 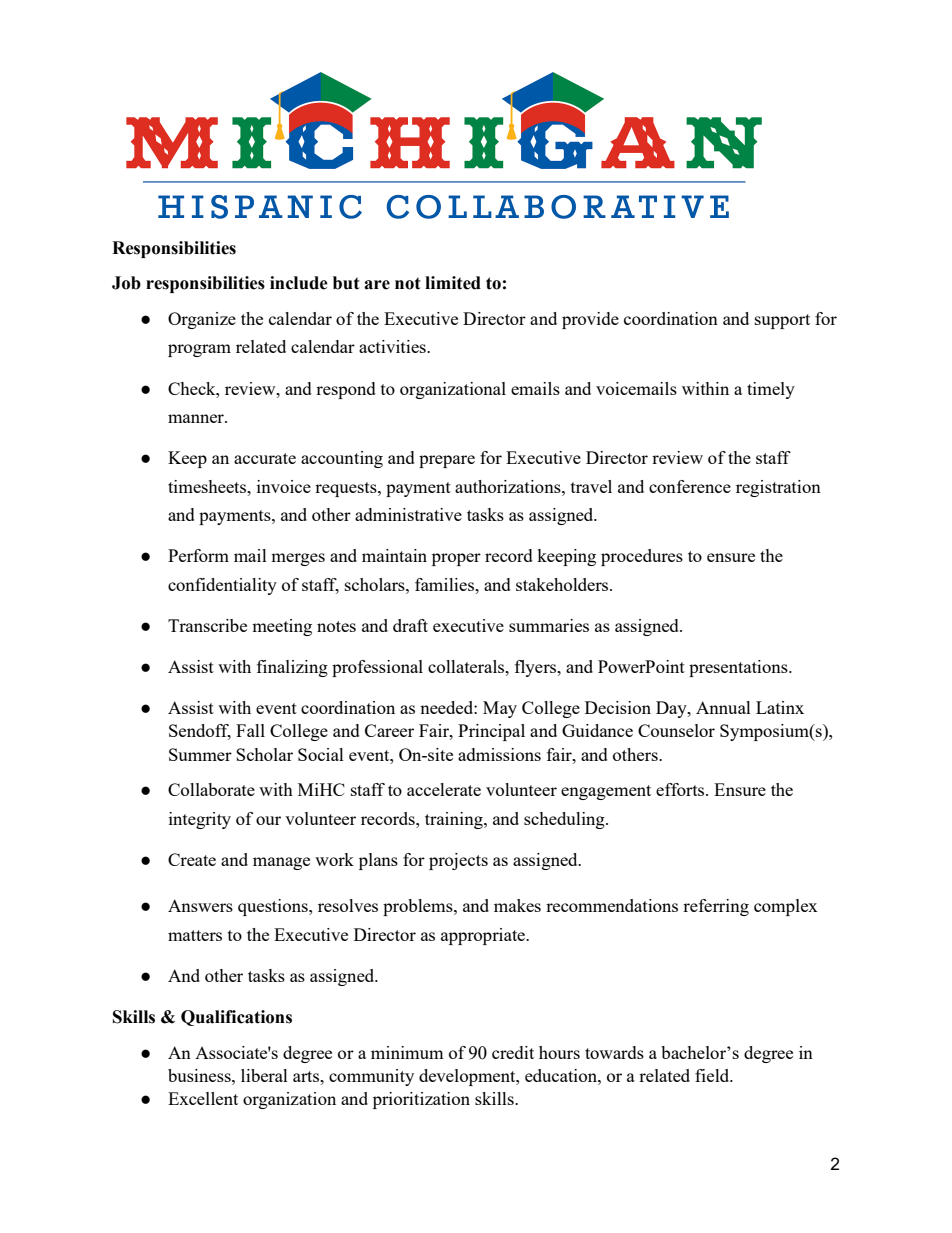 What do you see at coordinates (202, 320) in the screenshot?
I see `Organize` at bounding box center [202, 320].
